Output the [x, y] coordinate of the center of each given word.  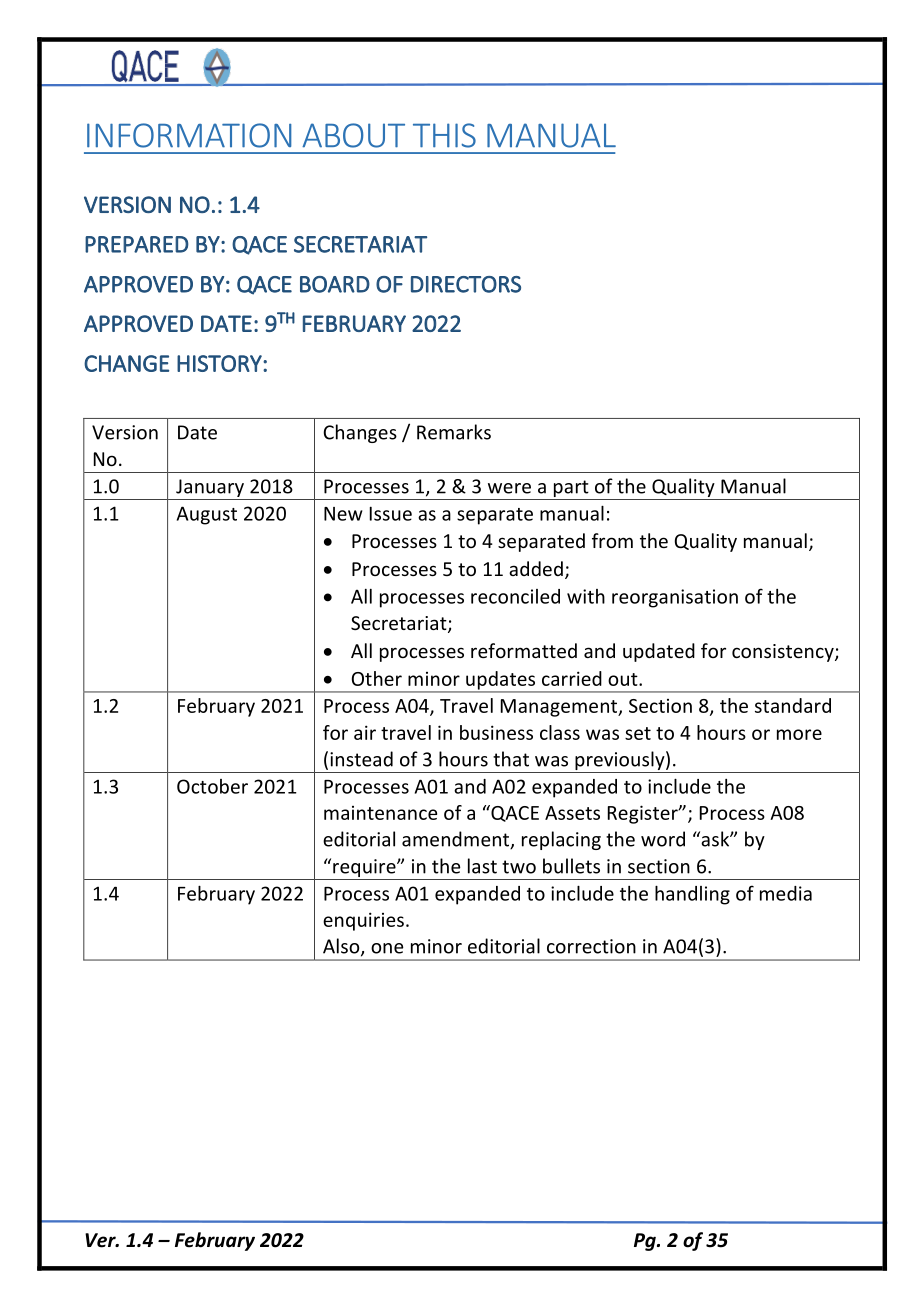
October [212, 786]
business [496, 732]
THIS [444, 135]
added [536, 568]
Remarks [454, 432]
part [571, 490]
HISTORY [220, 363]
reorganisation [675, 598]
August [207, 515]
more [799, 734]
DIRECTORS [466, 284]
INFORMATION [189, 135]
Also [342, 947]
